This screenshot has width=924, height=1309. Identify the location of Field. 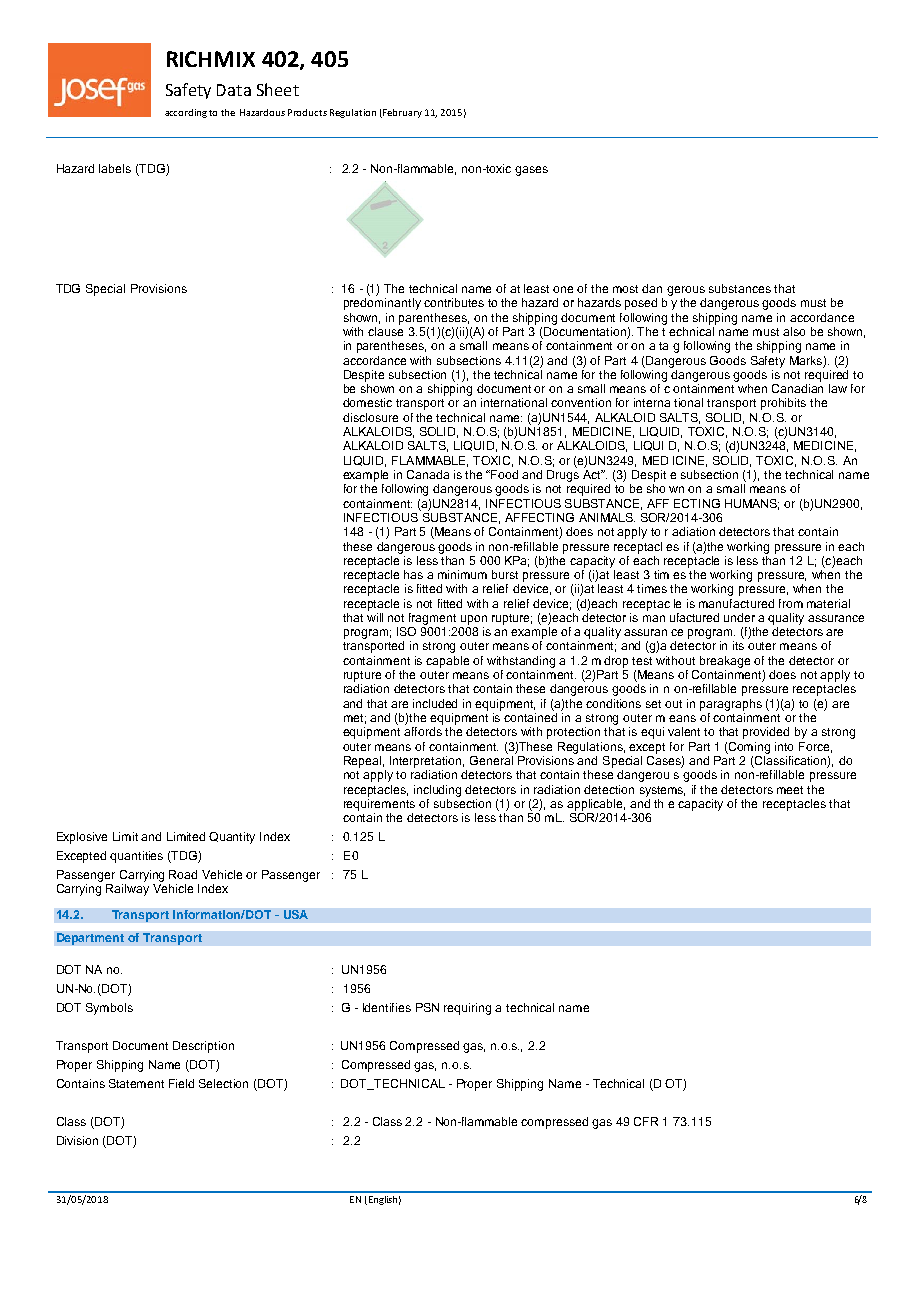
(181, 1083).
